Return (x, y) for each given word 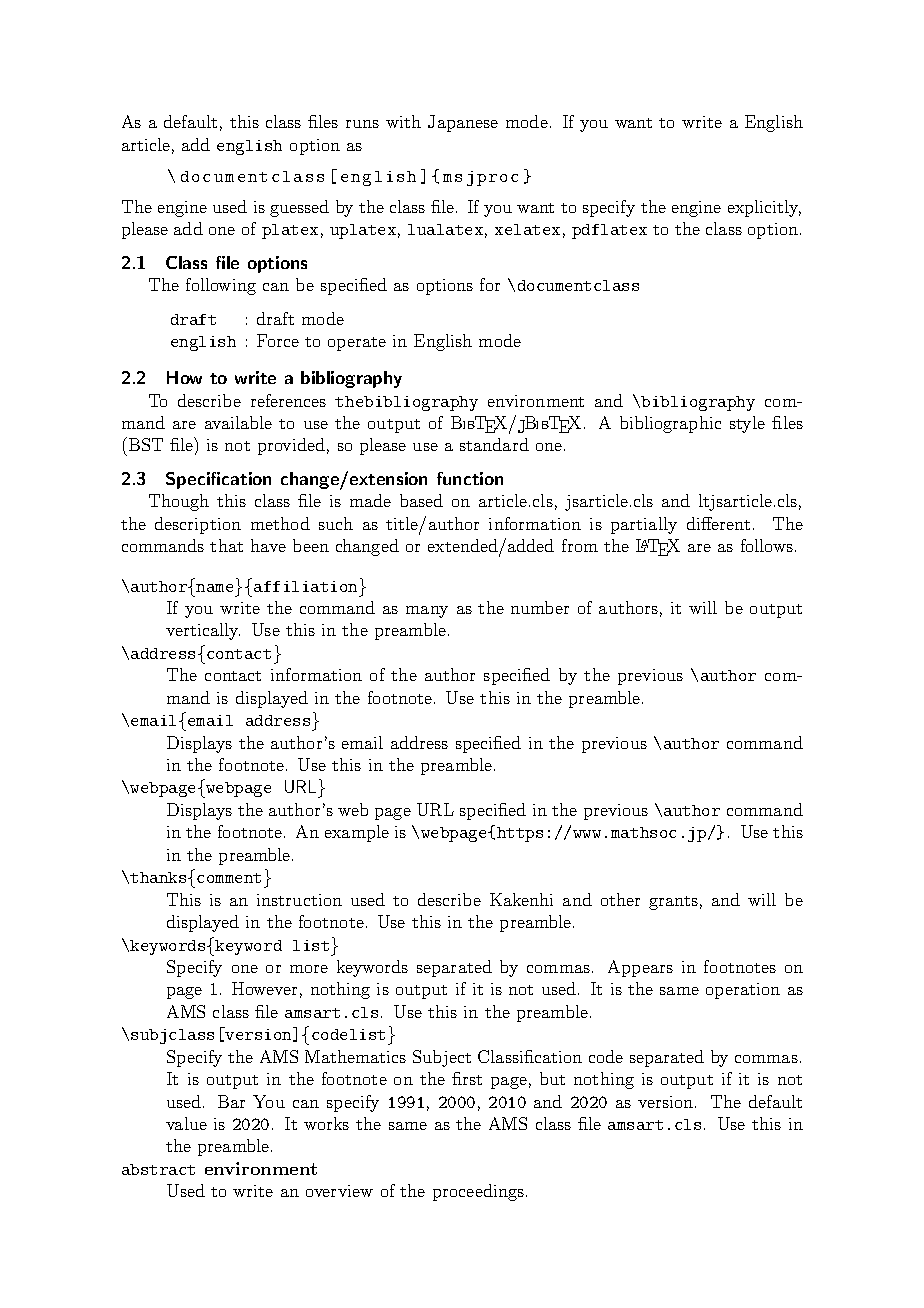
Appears (640, 968)
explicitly (764, 208)
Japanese (463, 123)
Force (278, 340)
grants (673, 903)
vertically (203, 631)
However (264, 988)
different (718, 523)
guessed (299, 208)
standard (494, 444)
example (357, 833)
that (226, 545)
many (427, 612)
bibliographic (670, 424)
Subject (442, 1058)
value (186, 1123)
